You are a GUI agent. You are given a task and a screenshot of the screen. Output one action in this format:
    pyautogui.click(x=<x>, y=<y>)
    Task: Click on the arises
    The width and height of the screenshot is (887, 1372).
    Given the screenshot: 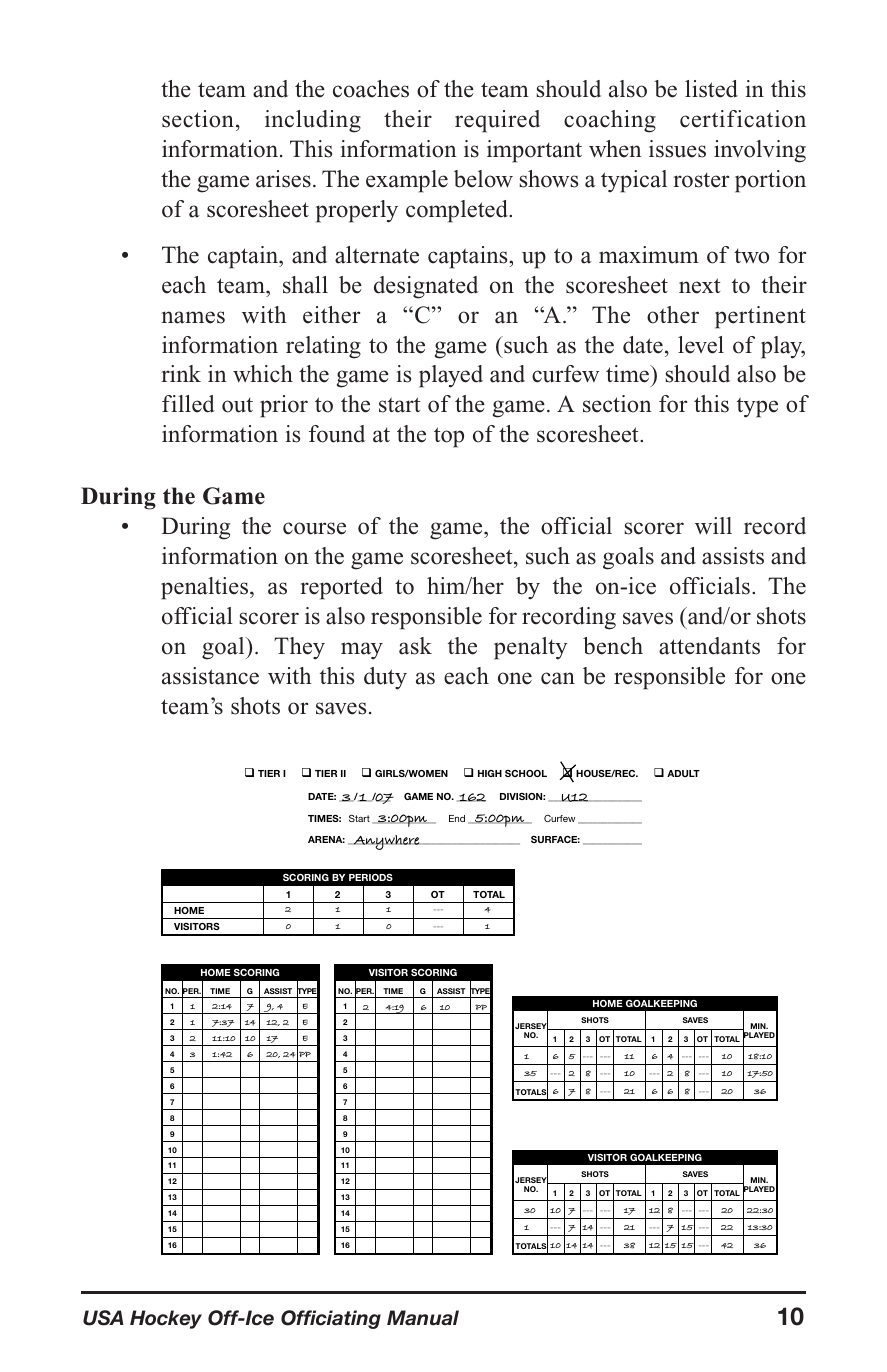 What is the action you would take?
    pyautogui.click(x=283, y=179)
